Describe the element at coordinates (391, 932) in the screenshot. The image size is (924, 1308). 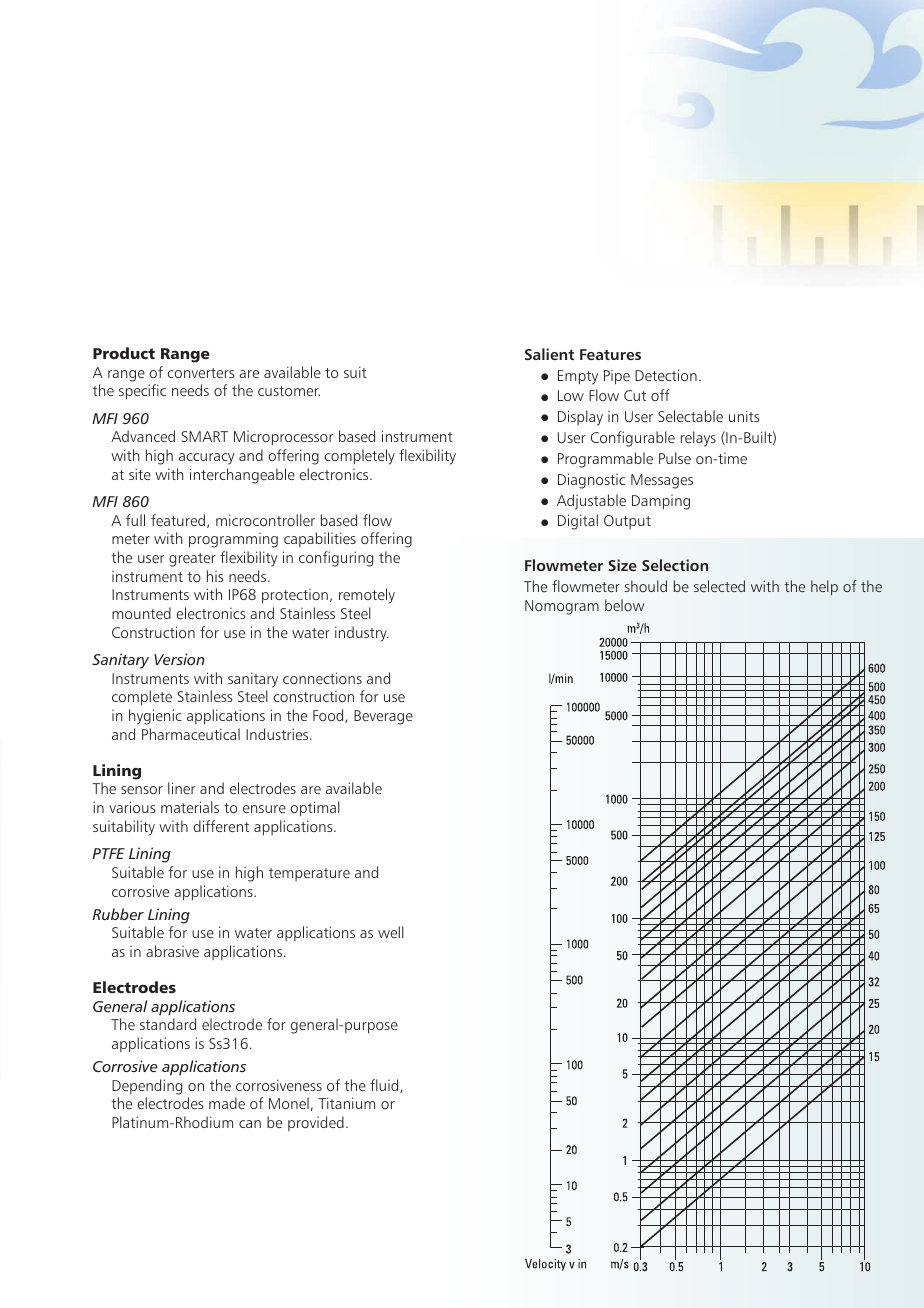
I see `well` at that location.
